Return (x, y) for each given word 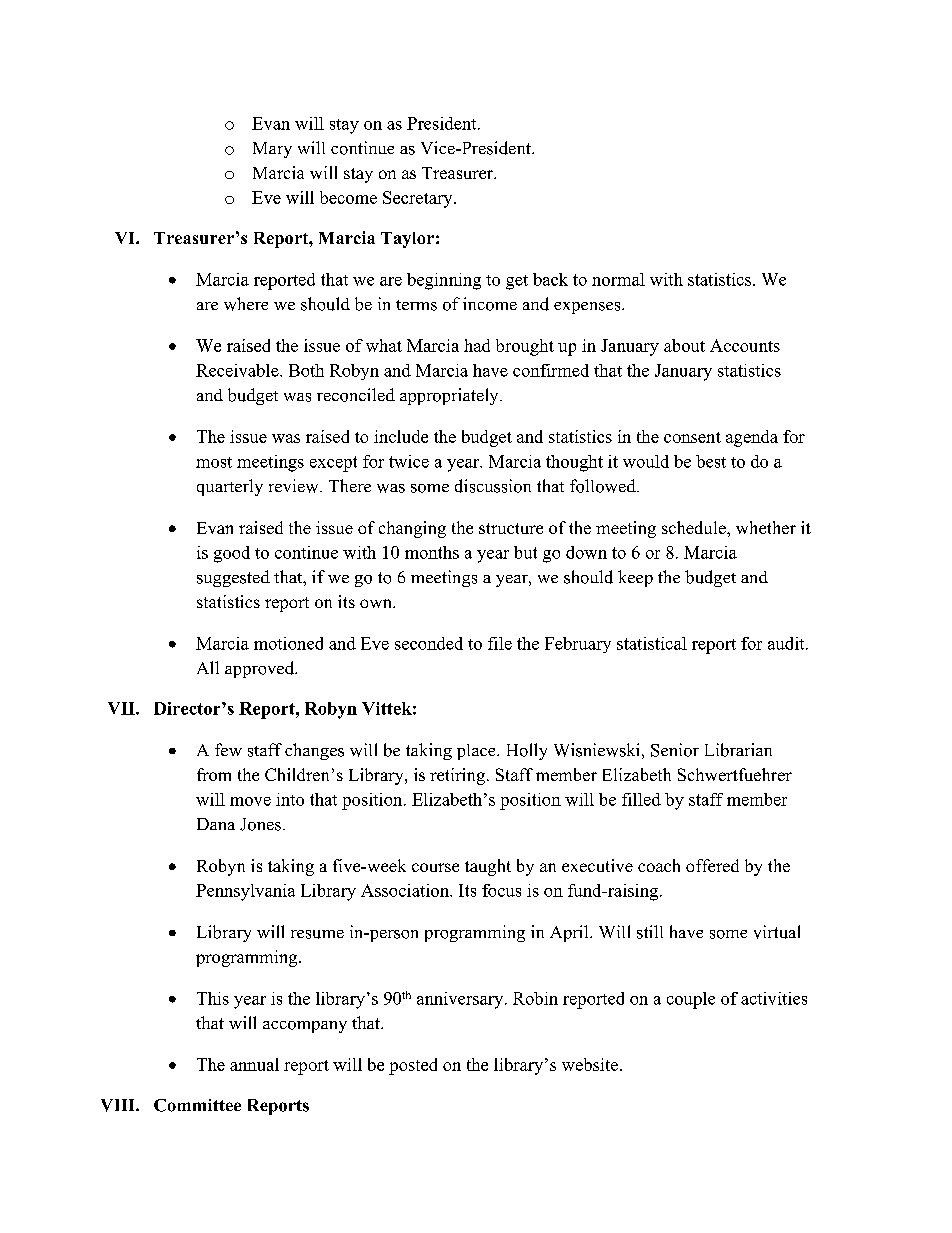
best (711, 461)
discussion (493, 486)
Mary (272, 150)
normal (618, 279)
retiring (457, 776)
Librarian (738, 750)
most (214, 462)
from (214, 774)
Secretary (419, 199)
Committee (197, 1105)
